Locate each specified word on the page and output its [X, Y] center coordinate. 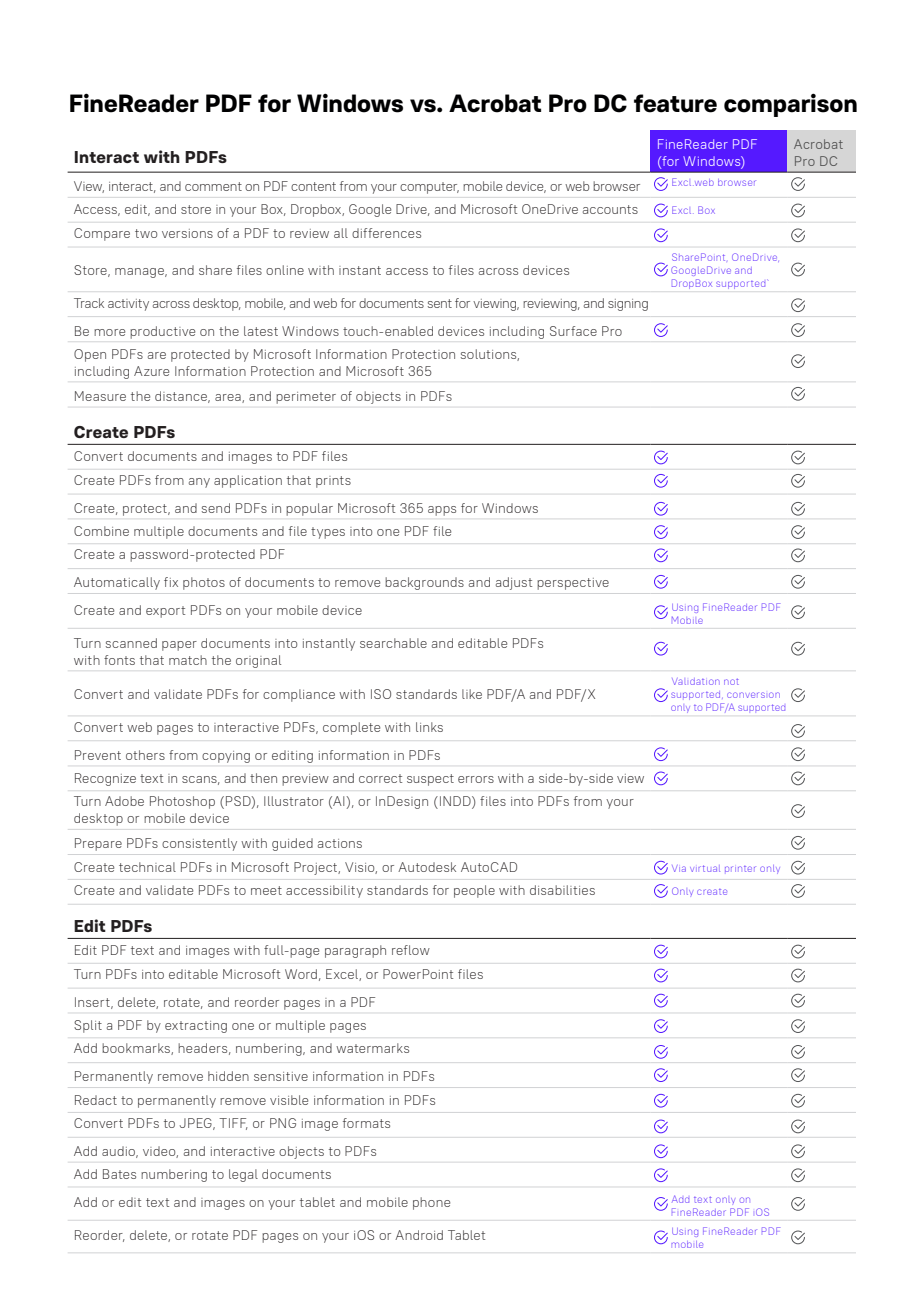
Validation [696, 681]
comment [213, 186]
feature [675, 103]
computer [429, 188]
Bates [119, 1174]
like [472, 694]
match [188, 660]
